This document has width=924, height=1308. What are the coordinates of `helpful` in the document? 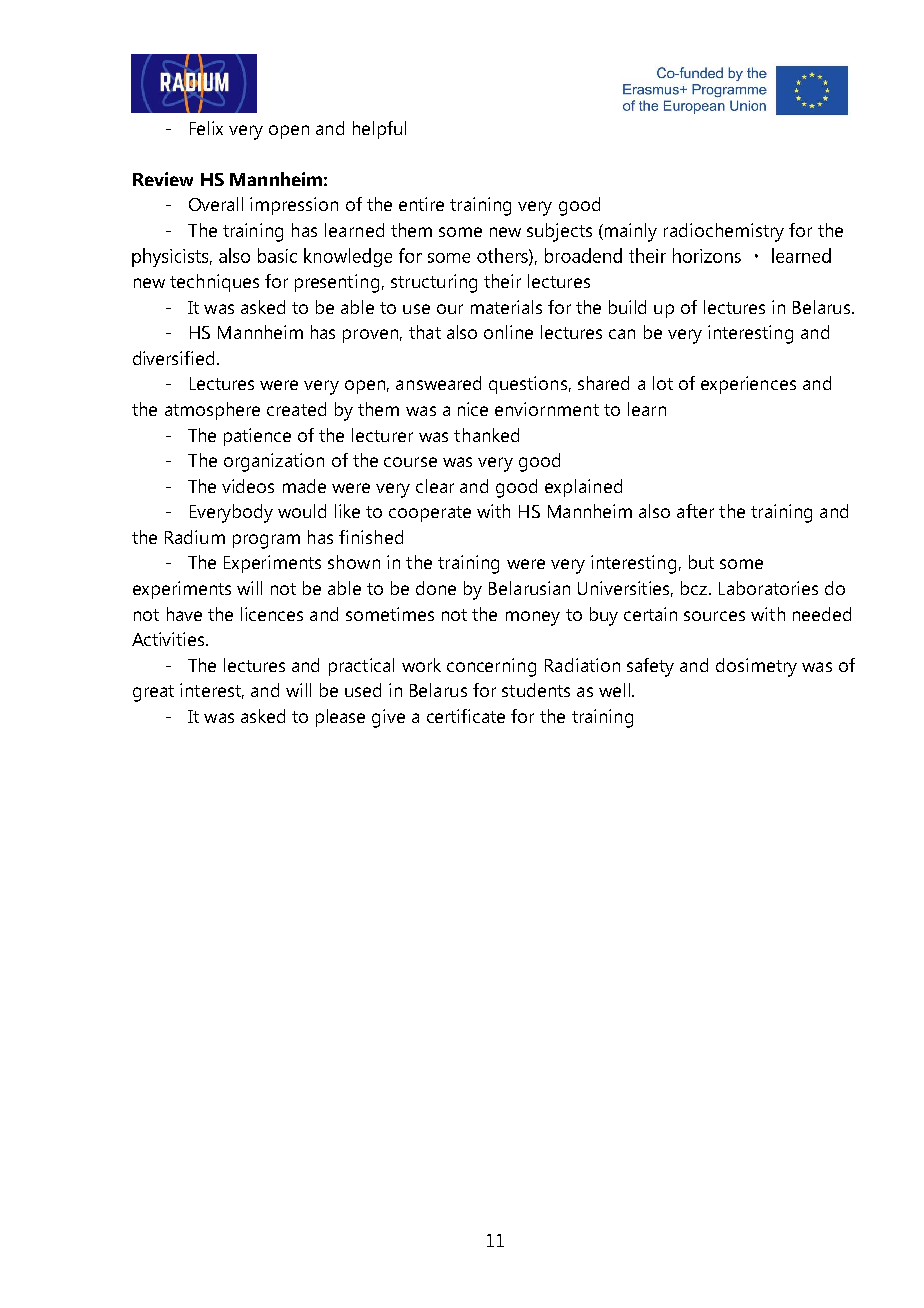 It's located at (379, 130).
